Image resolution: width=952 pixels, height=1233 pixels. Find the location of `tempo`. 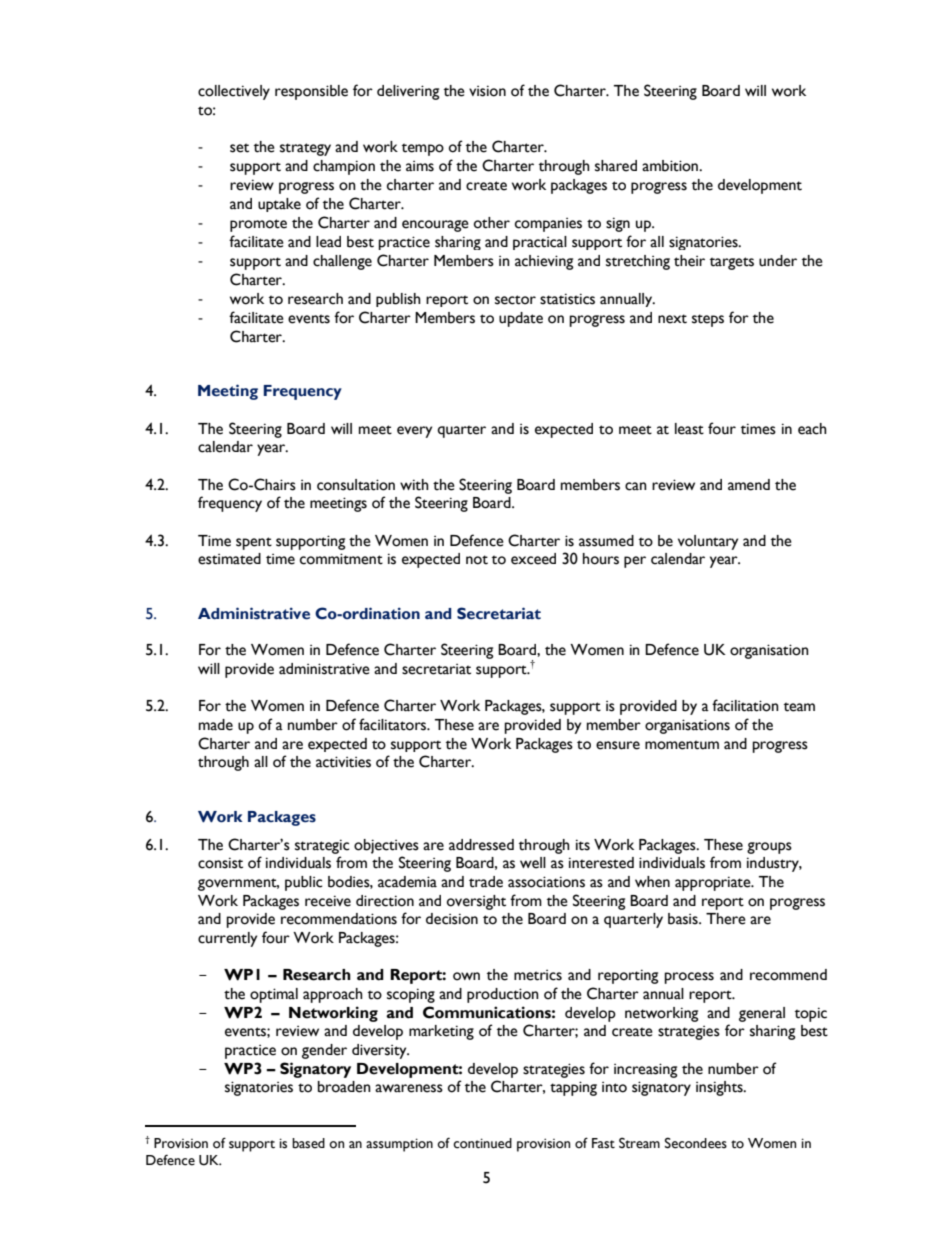

tempo is located at coordinates (423, 149).
